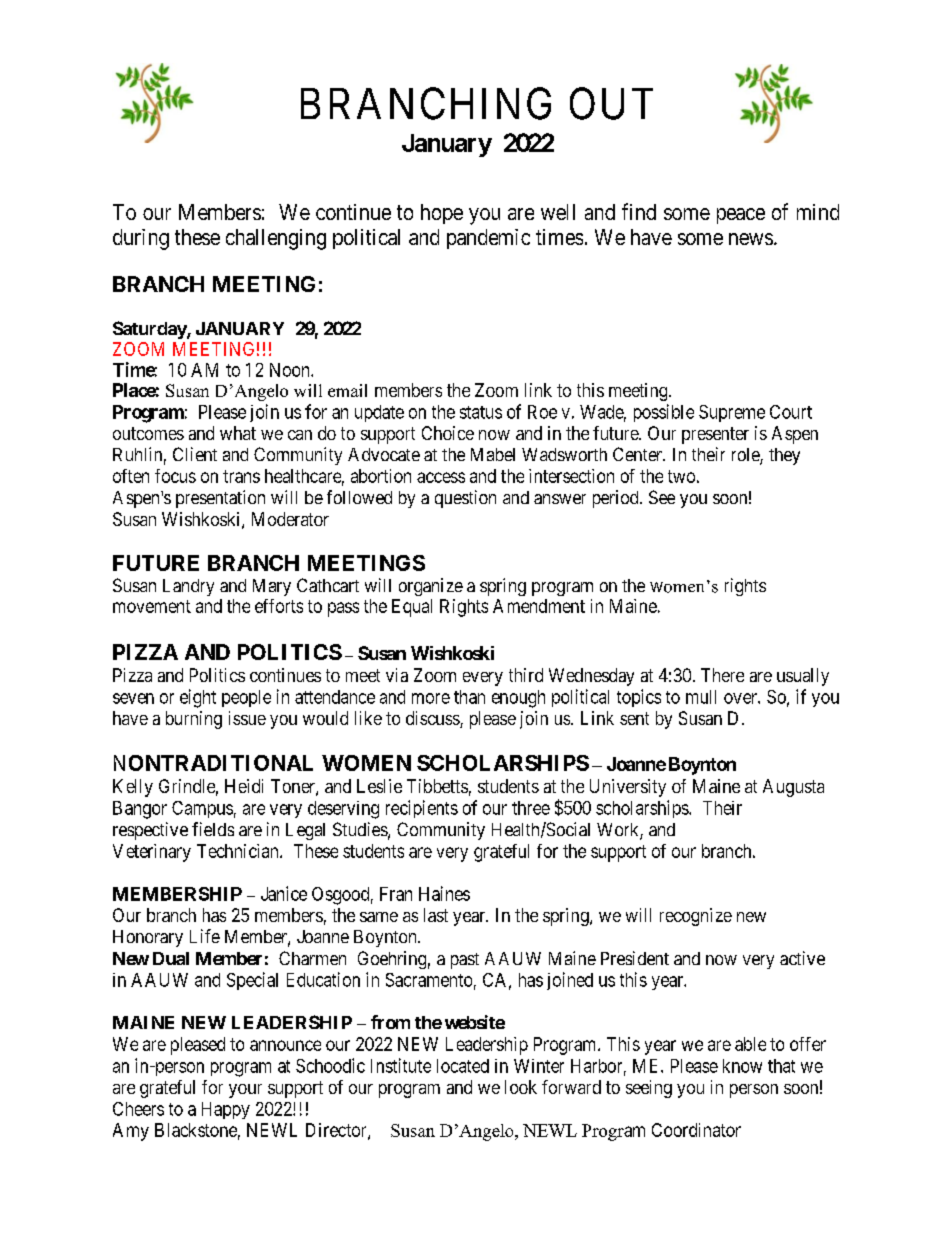 The width and height of the image is (952, 1233). I want to click on news, so click(751, 239).
